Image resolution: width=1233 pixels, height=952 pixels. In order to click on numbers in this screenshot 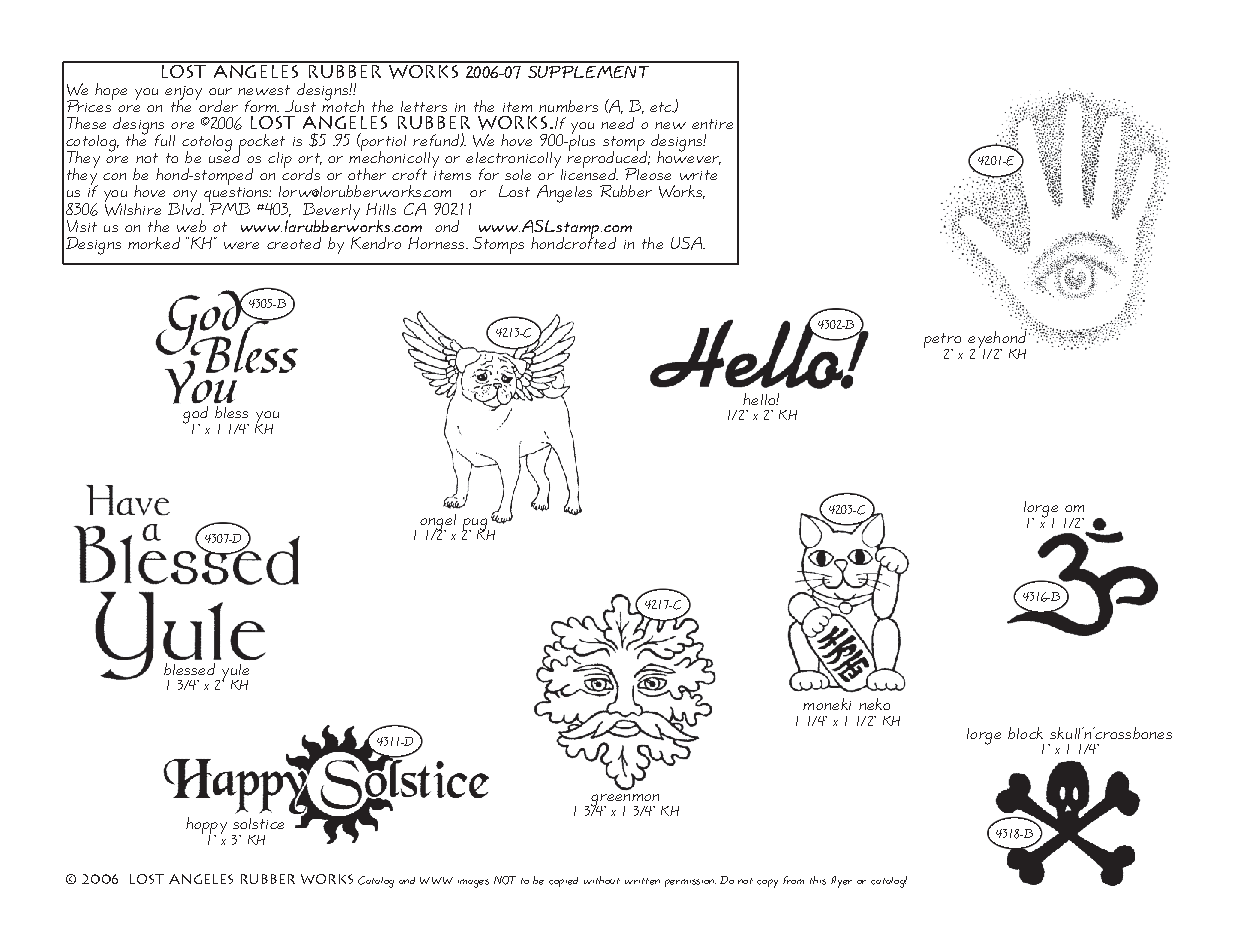, I will do `click(568, 106)`.
